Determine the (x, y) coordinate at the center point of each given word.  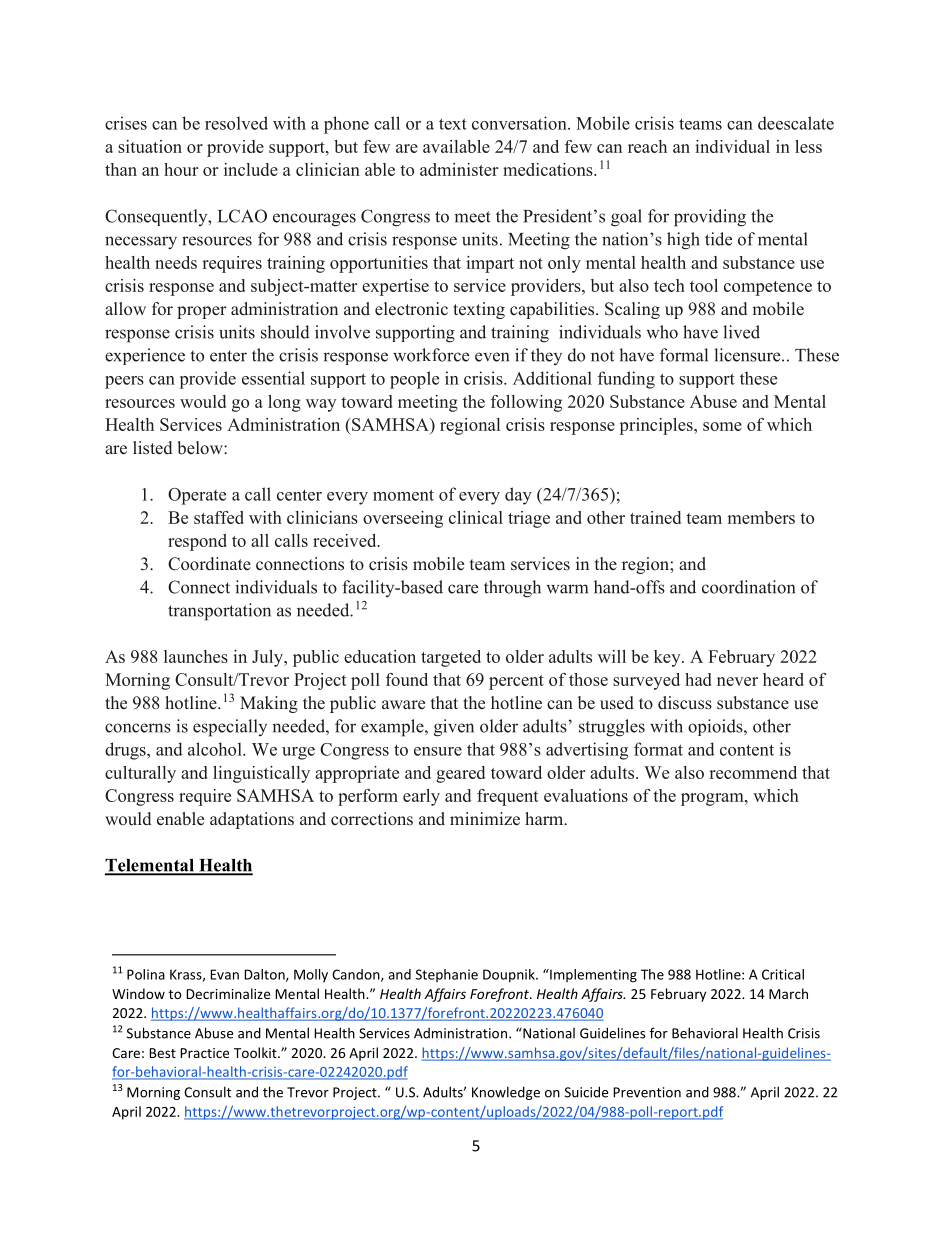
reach (647, 146)
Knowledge (506, 1093)
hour (181, 169)
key (668, 658)
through (512, 589)
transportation (219, 612)
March (788, 993)
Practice (204, 1053)
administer (459, 169)
